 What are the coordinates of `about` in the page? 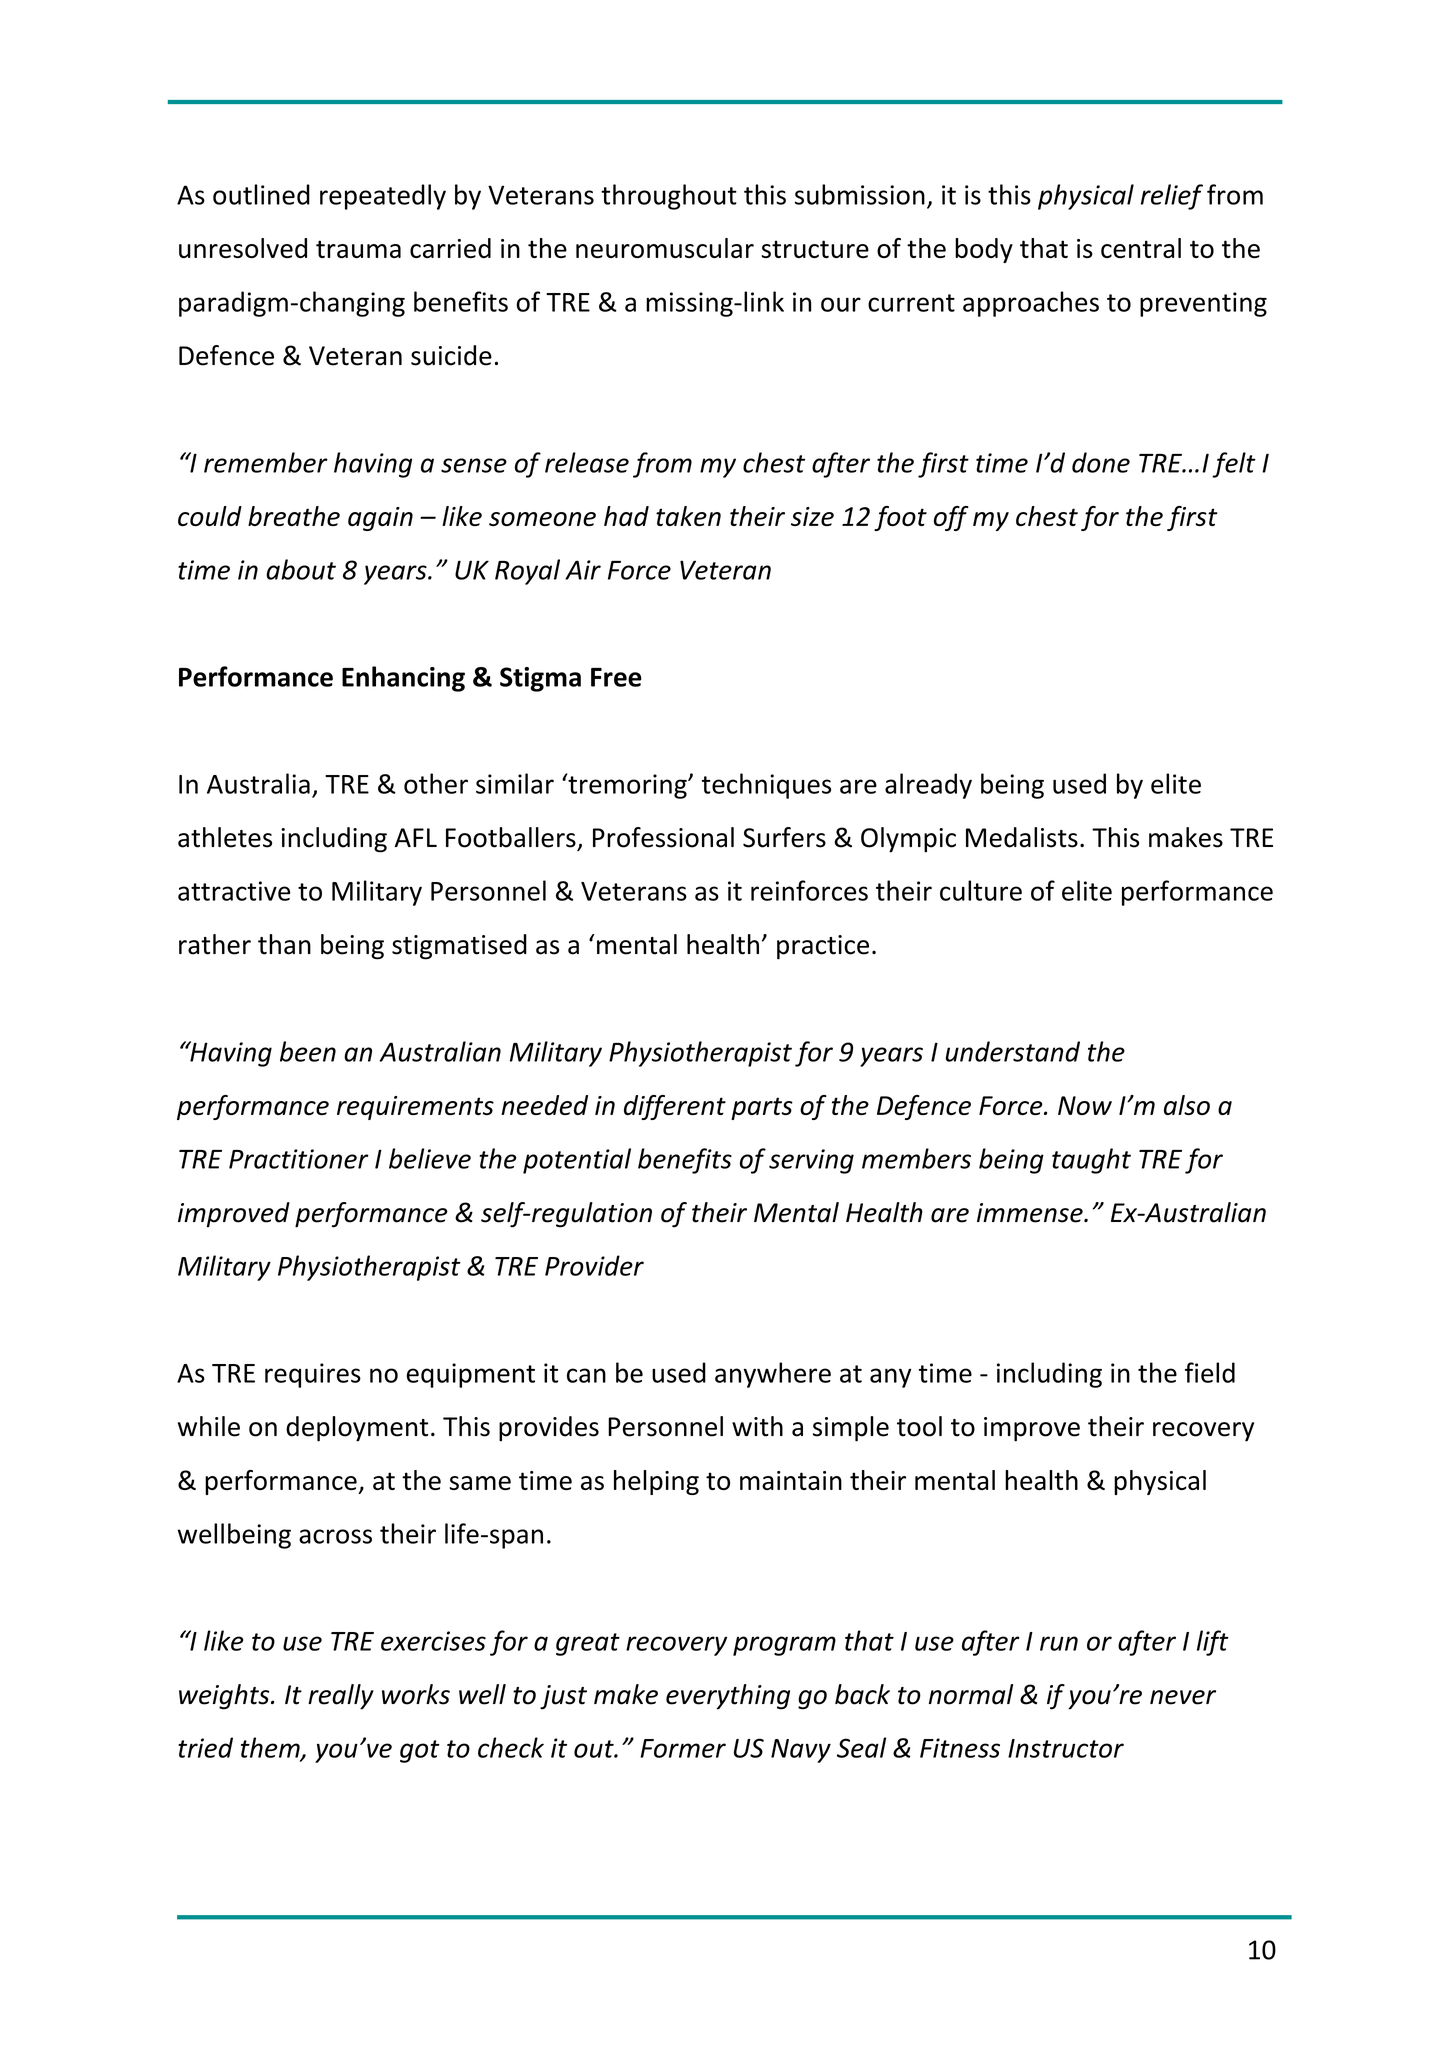 It's located at (301, 569).
